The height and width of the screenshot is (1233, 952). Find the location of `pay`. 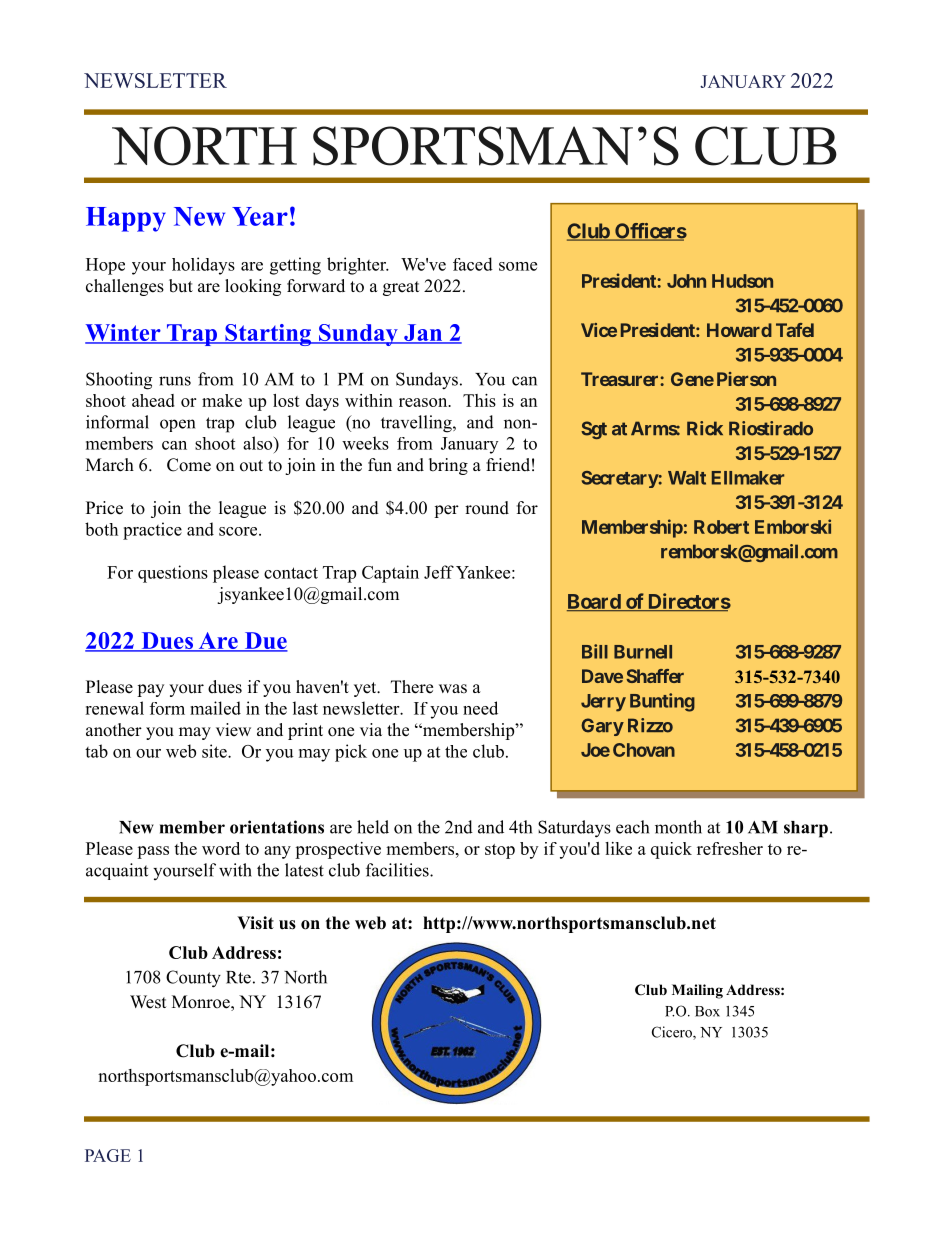

pay is located at coordinates (150, 690).
